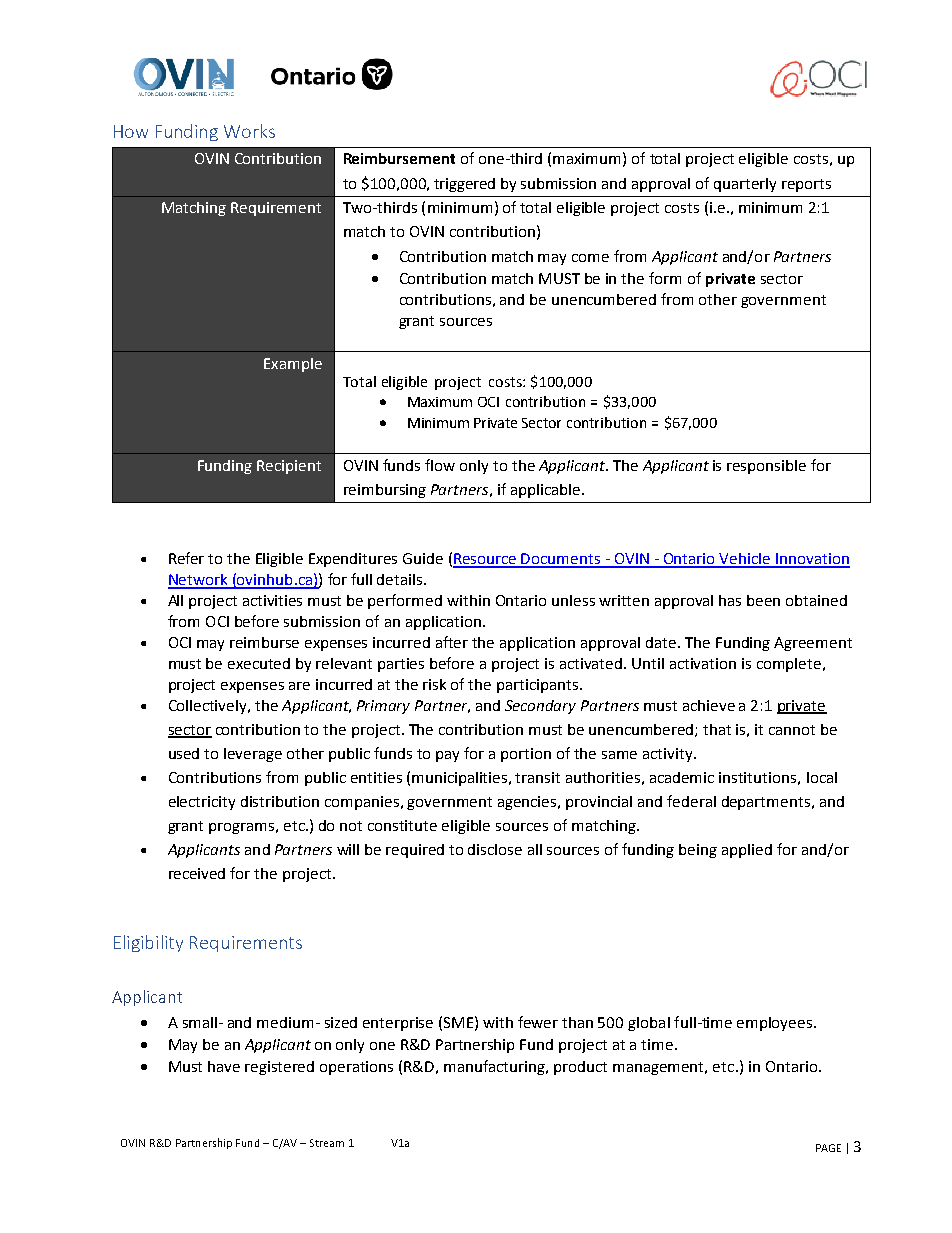 The height and width of the screenshot is (1233, 952). What do you see at coordinates (293, 365) in the screenshot?
I see `Example` at bounding box center [293, 365].
